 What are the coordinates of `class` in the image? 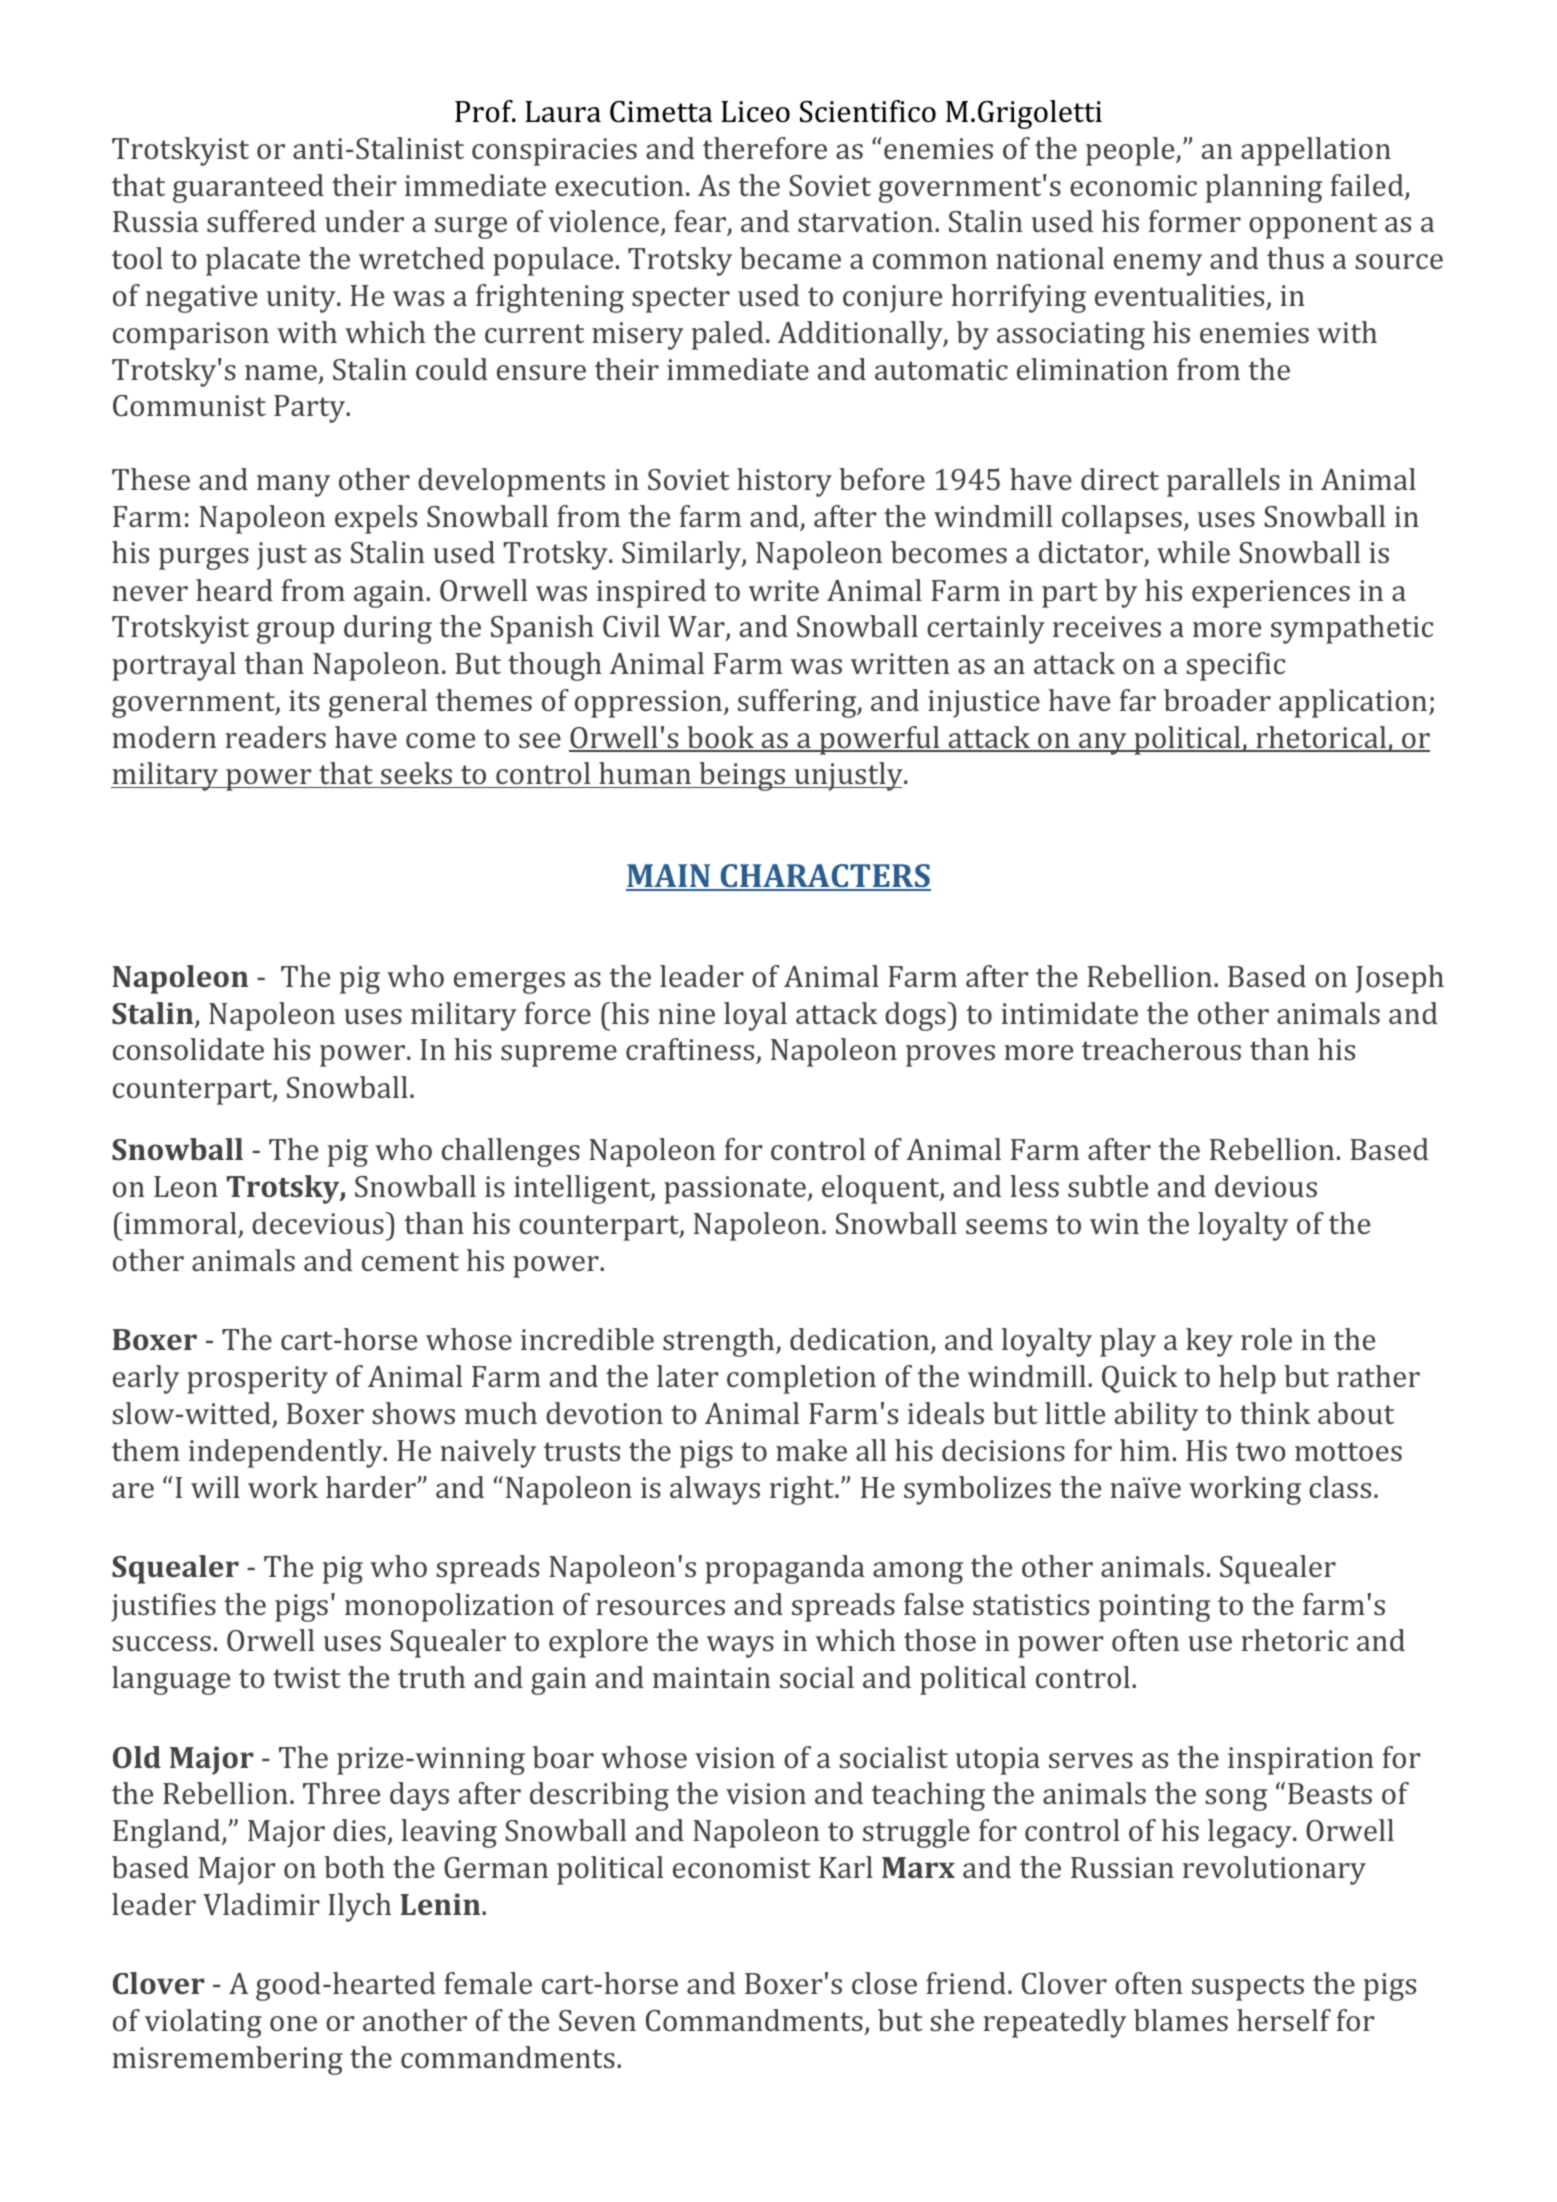 It's located at (1340, 1487).
